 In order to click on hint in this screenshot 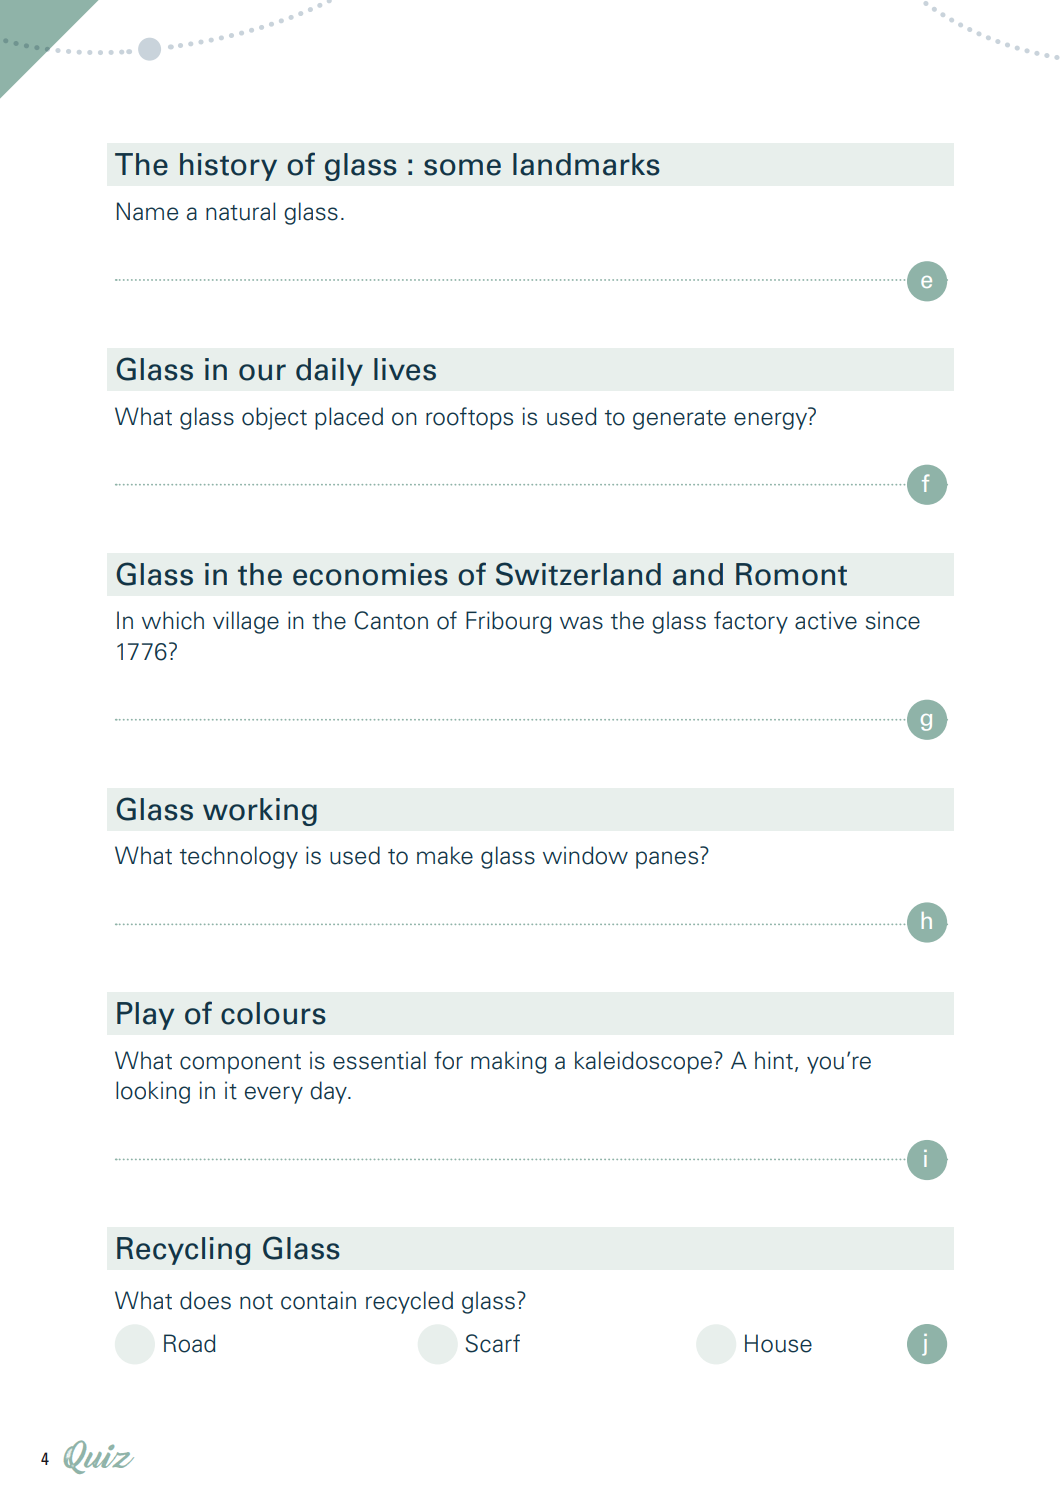, I will do `click(774, 1060)`.
